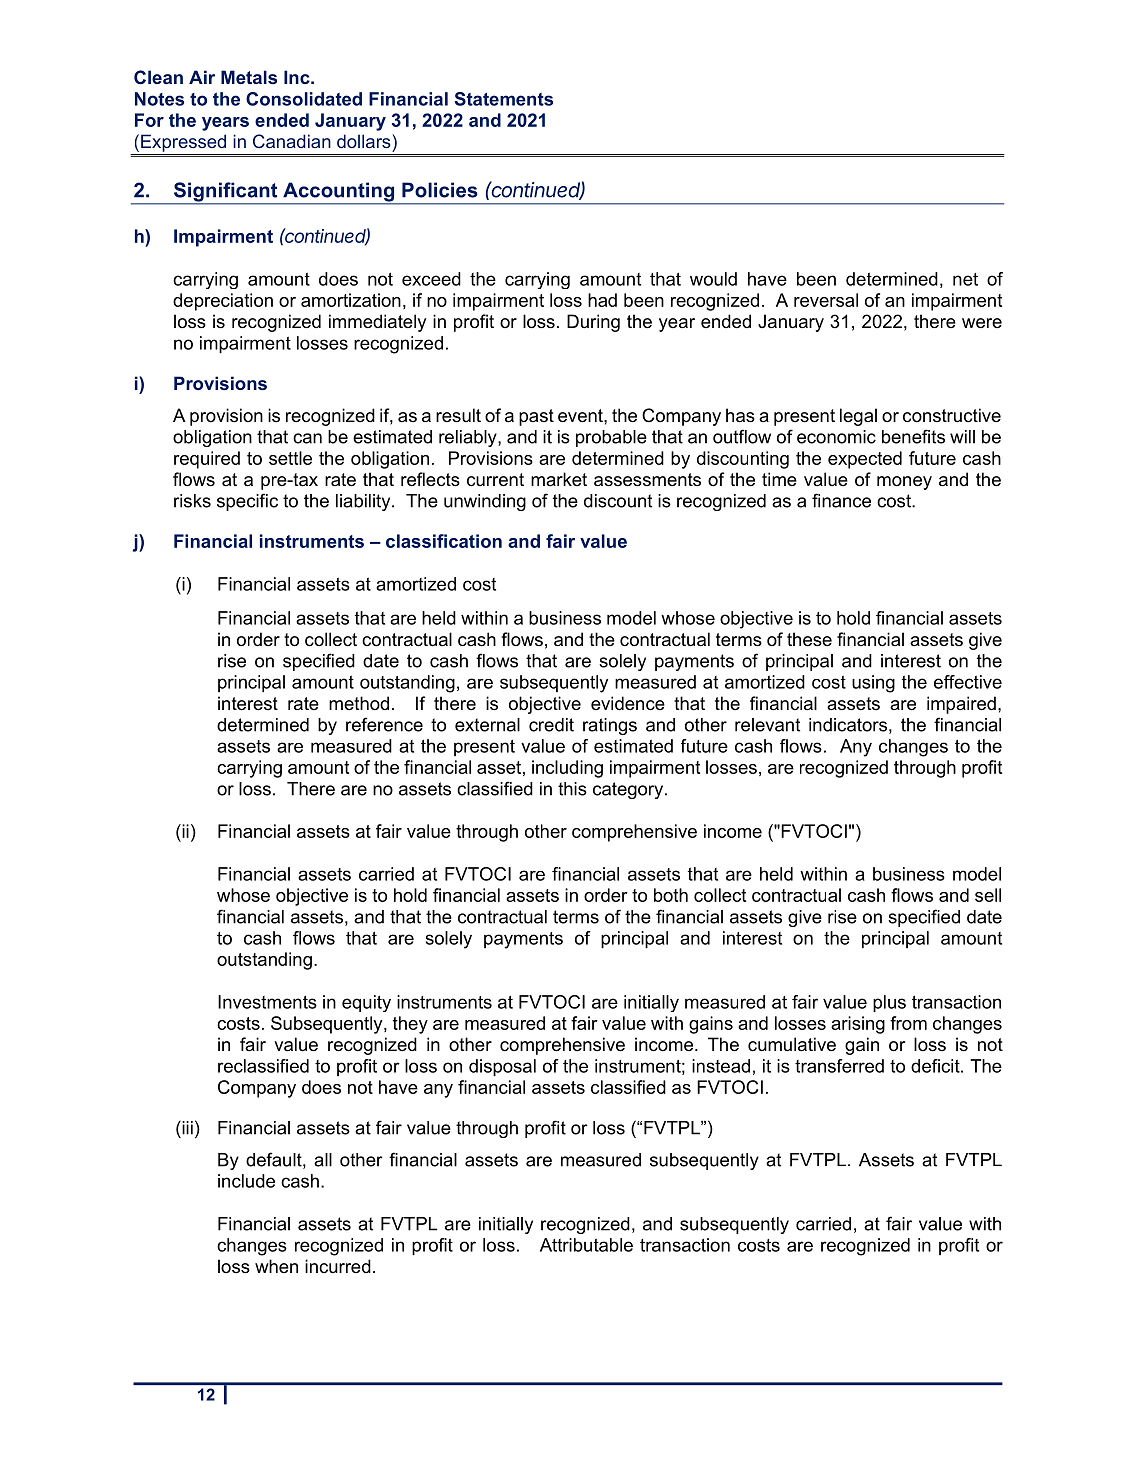 The width and height of the screenshot is (1135, 1469). What do you see at coordinates (504, 99) in the screenshot?
I see `Statements` at bounding box center [504, 99].
